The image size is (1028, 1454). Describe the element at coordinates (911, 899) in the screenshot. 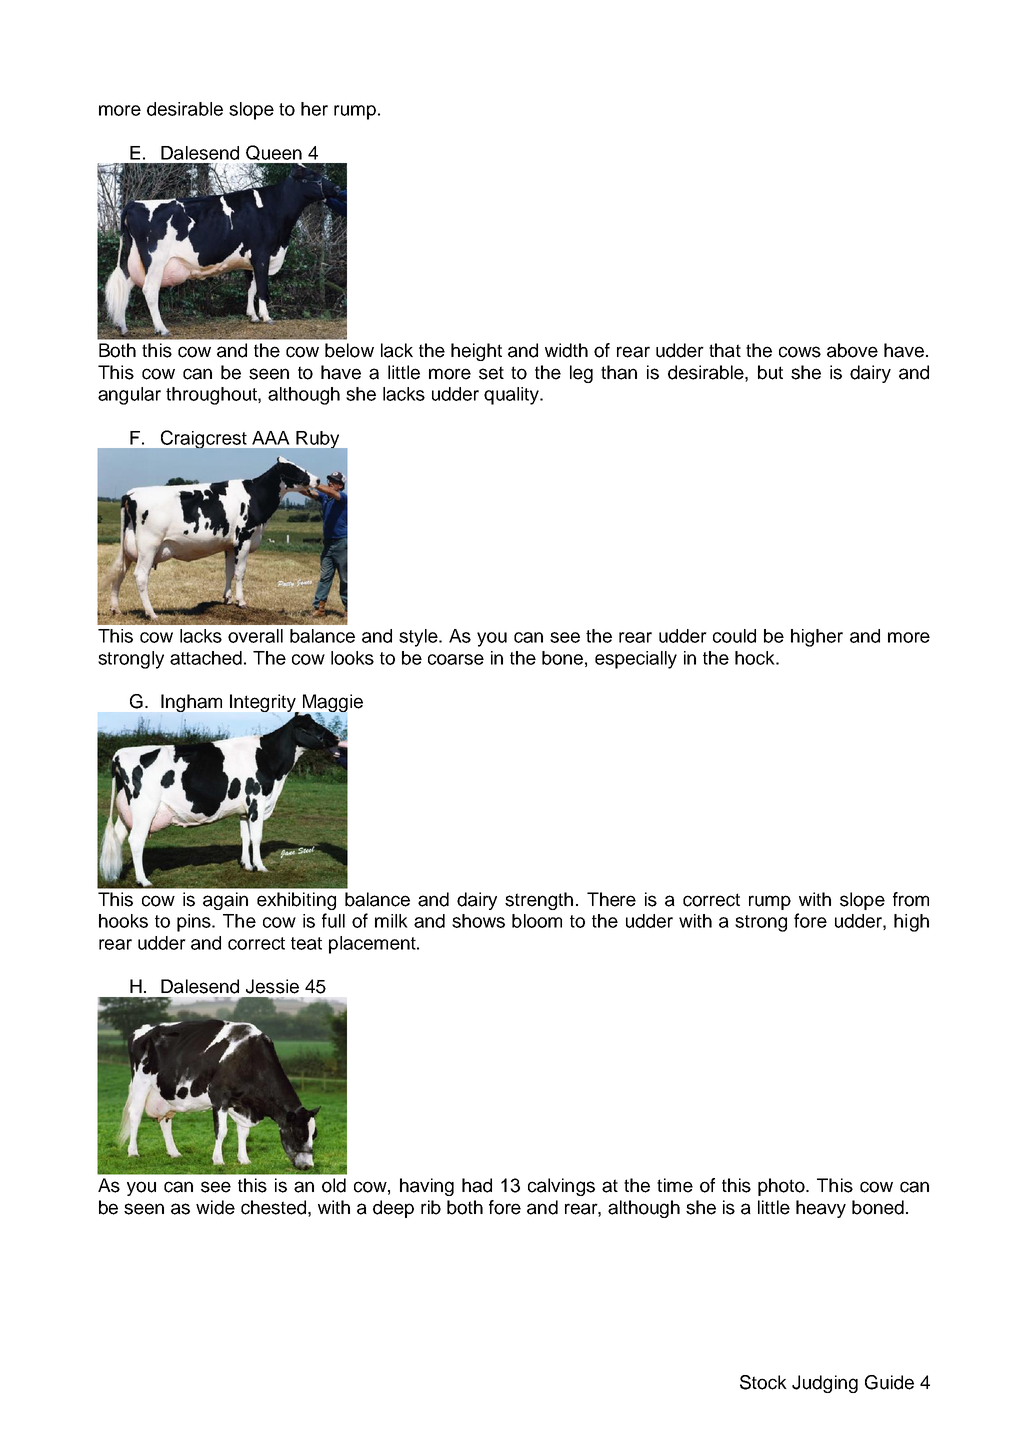

I see `from` at that location.
